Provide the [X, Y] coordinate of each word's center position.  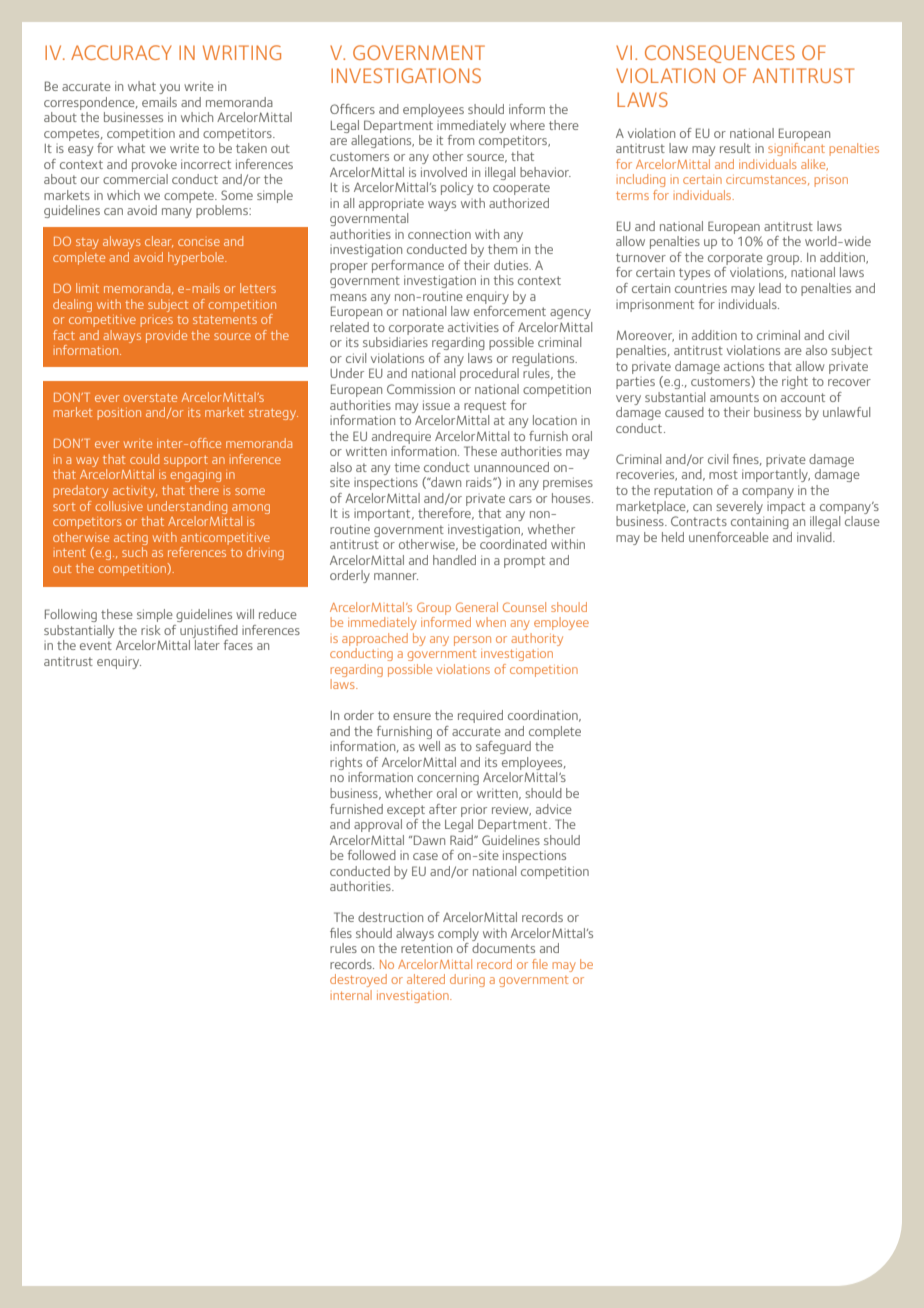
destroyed [358, 980]
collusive [119, 506]
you [169, 89]
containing [760, 522]
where [527, 125]
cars [520, 499]
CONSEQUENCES [720, 54]
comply [458, 934]
